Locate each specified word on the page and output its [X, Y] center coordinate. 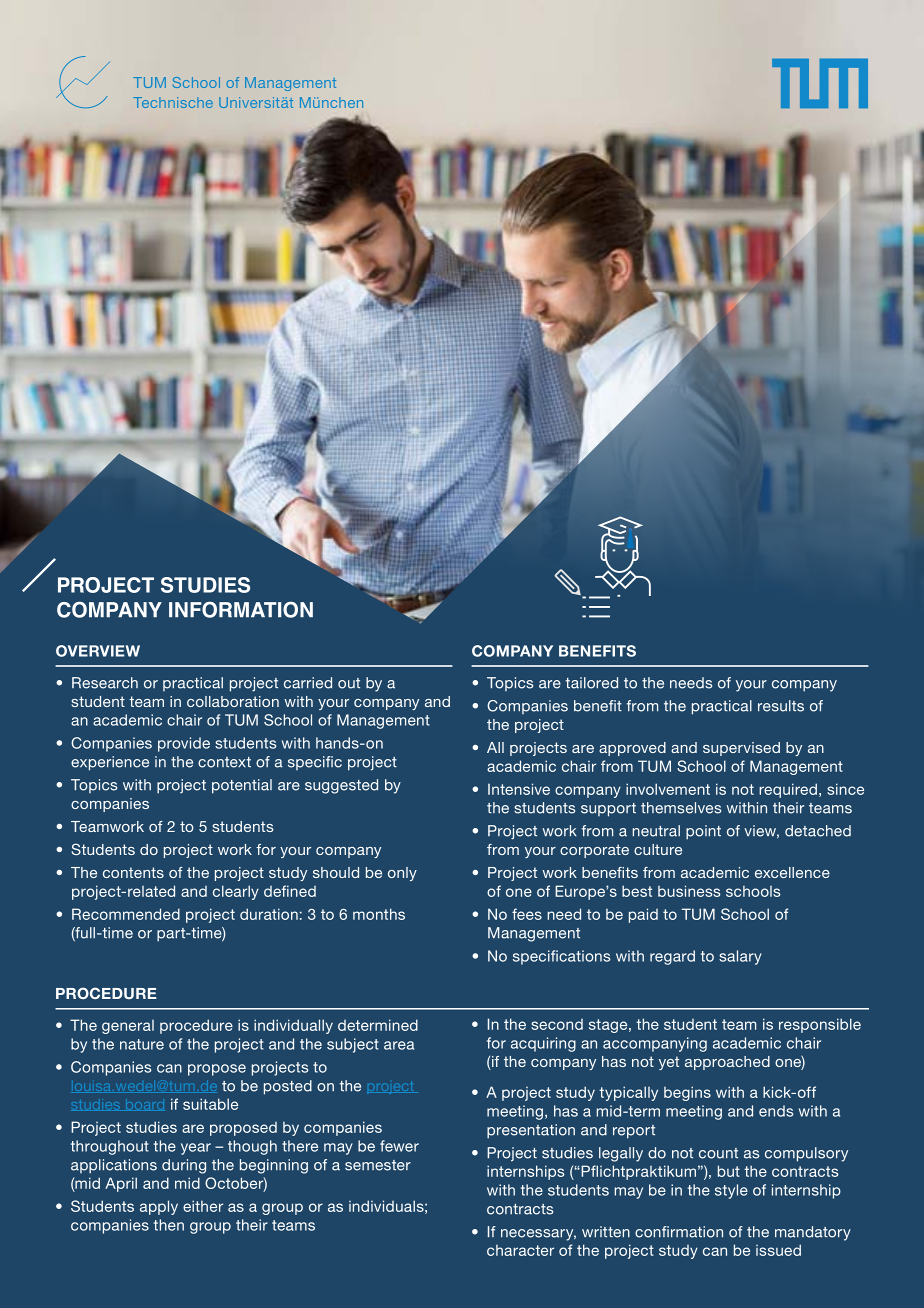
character [520, 1250]
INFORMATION [241, 609]
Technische [173, 102]
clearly [236, 892]
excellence [792, 872]
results [781, 706]
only [402, 874]
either [203, 1206]
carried [308, 683]
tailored [591, 683]
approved [632, 749]
